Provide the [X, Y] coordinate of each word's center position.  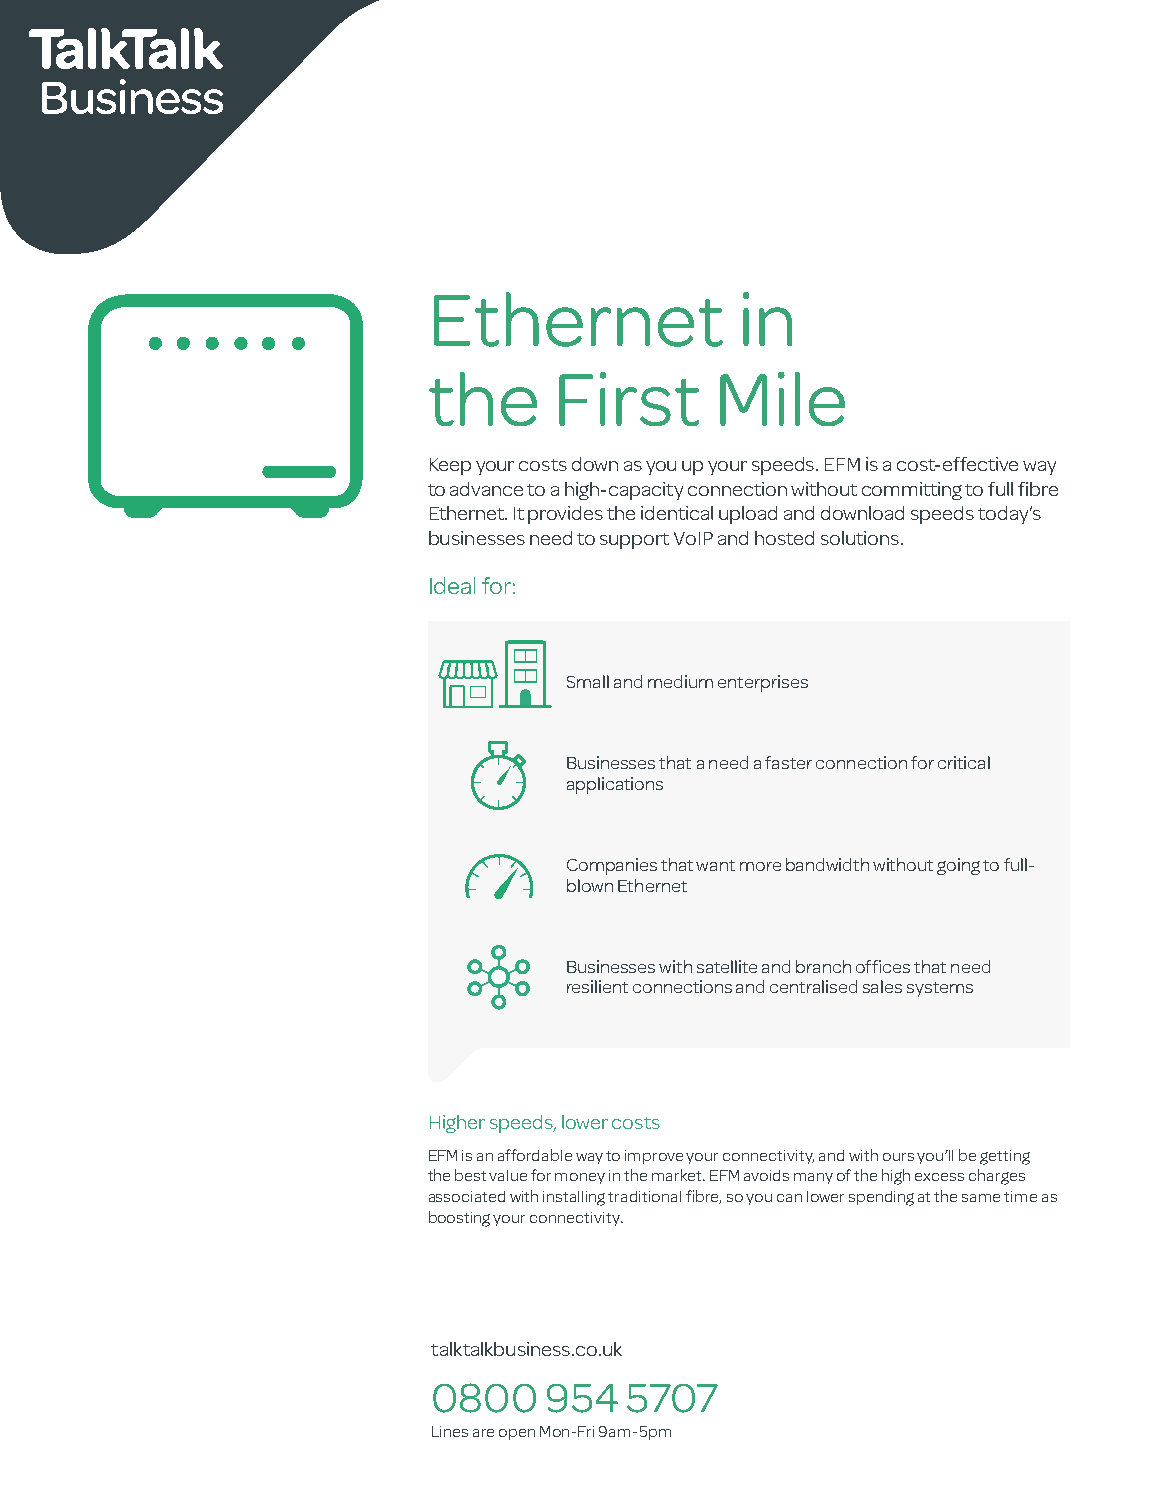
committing [912, 491]
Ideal [452, 585]
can [789, 1198]
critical [964, 762]
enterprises [763, 683]
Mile [782, 399]
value [508, 1175]
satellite [727, 966]
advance [486, 489]
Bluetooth [502, 891]
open [517, 1434]
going [958, 866]
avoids [766, 1175]
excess [939, 1177]
